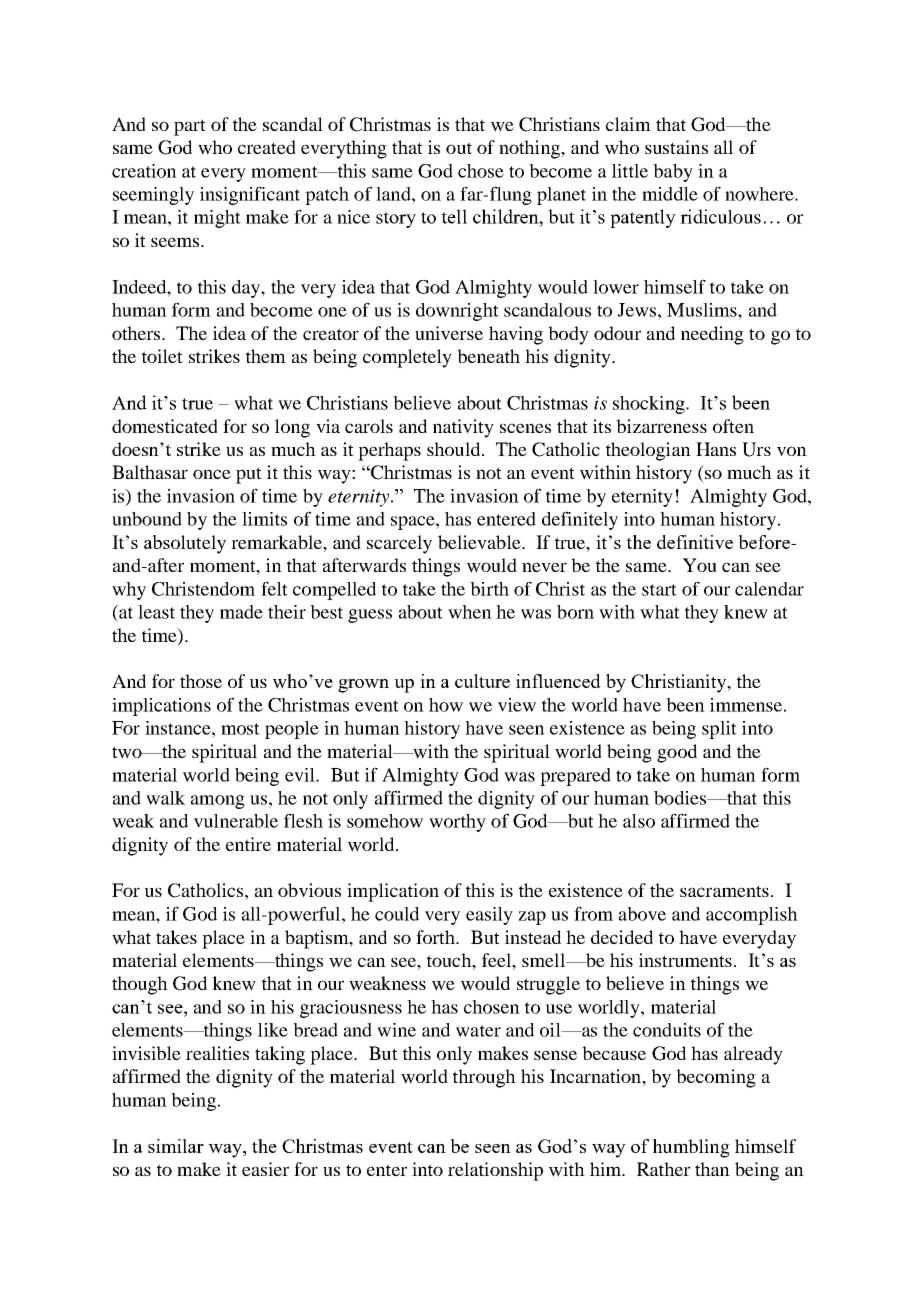 The image size is (924, 1308). What do you see at coordinates (470, 612) in the document?
I see `when` at bounding box center [470, 612].
